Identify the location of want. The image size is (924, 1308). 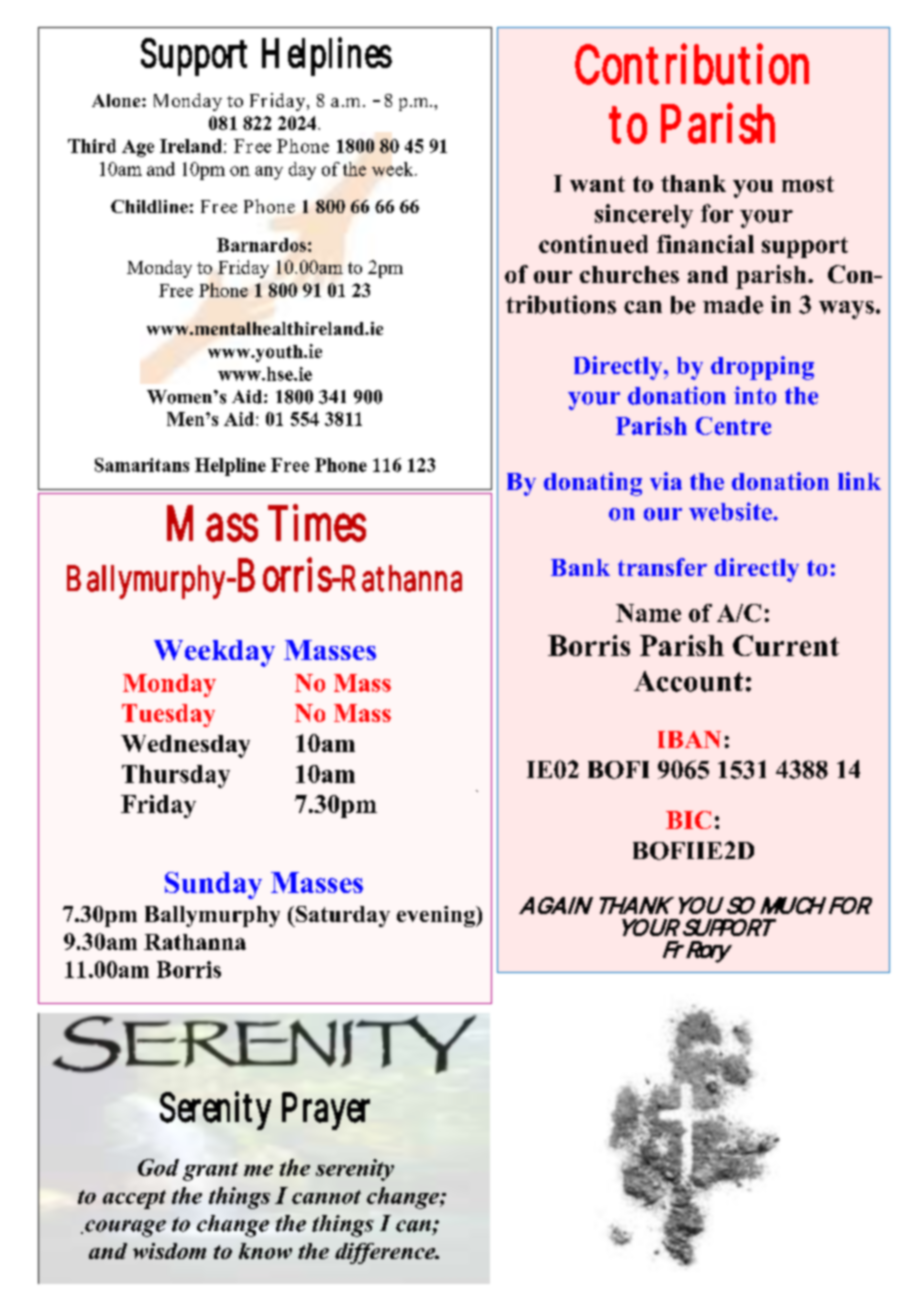
(597, 184).
